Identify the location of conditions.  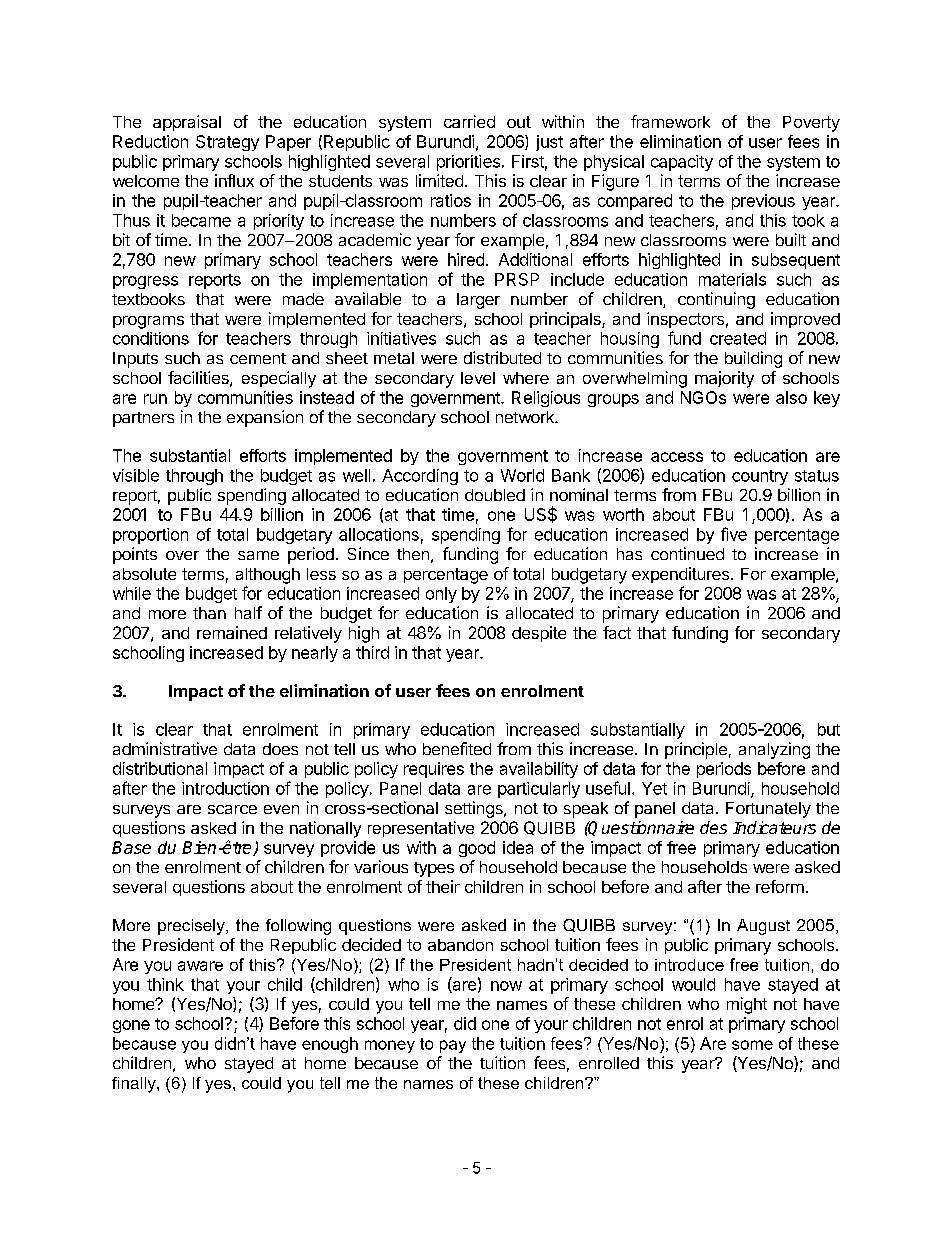
(151, 338).
